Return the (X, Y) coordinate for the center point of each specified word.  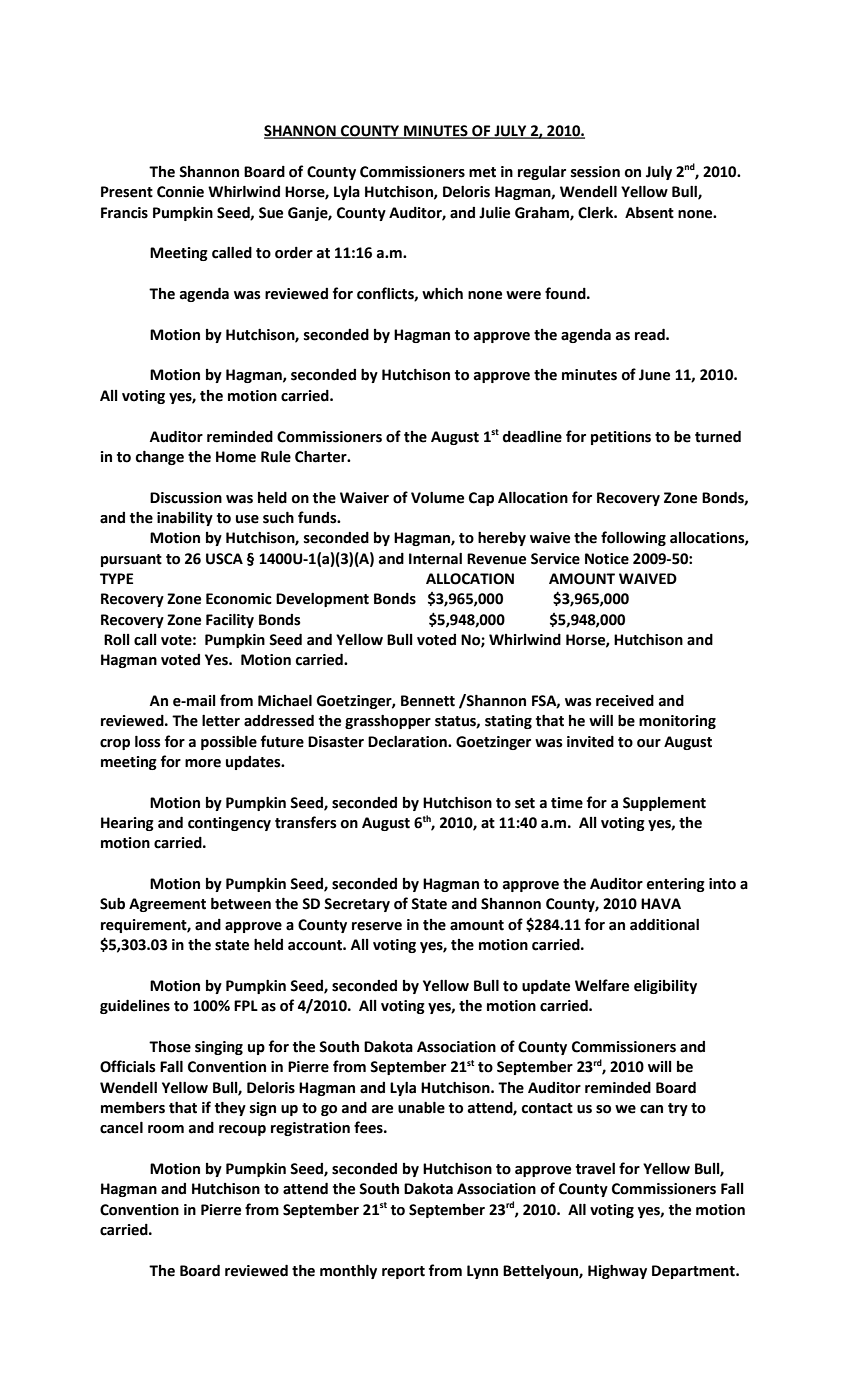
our (649, 743)
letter (221, 720)
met (482, 172)
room (166, 1129)
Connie (180, 192)
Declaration (408, 741)
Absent (649, 212)
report (403, 1272)
